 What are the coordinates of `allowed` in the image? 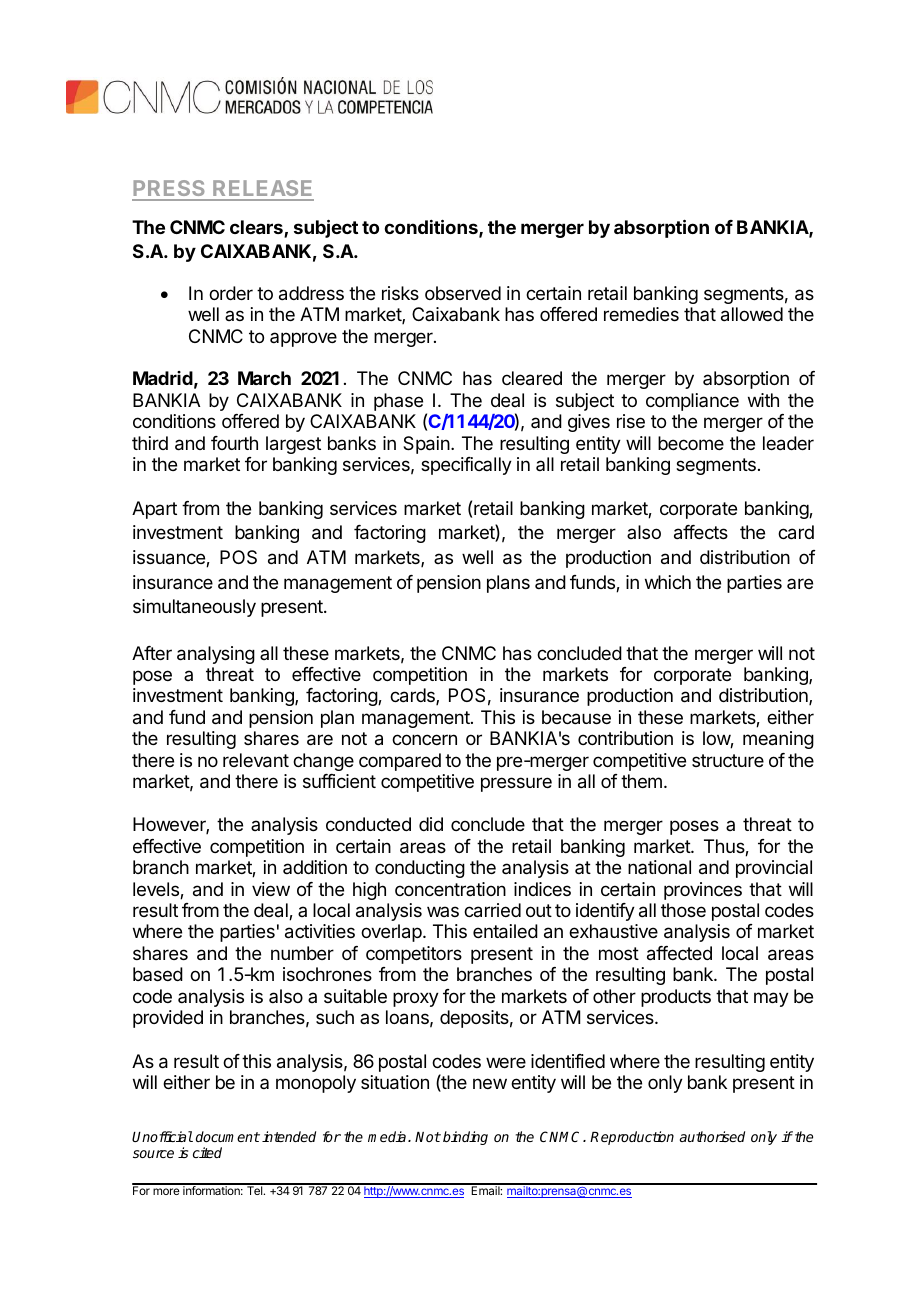 It's located at (752, 314).
